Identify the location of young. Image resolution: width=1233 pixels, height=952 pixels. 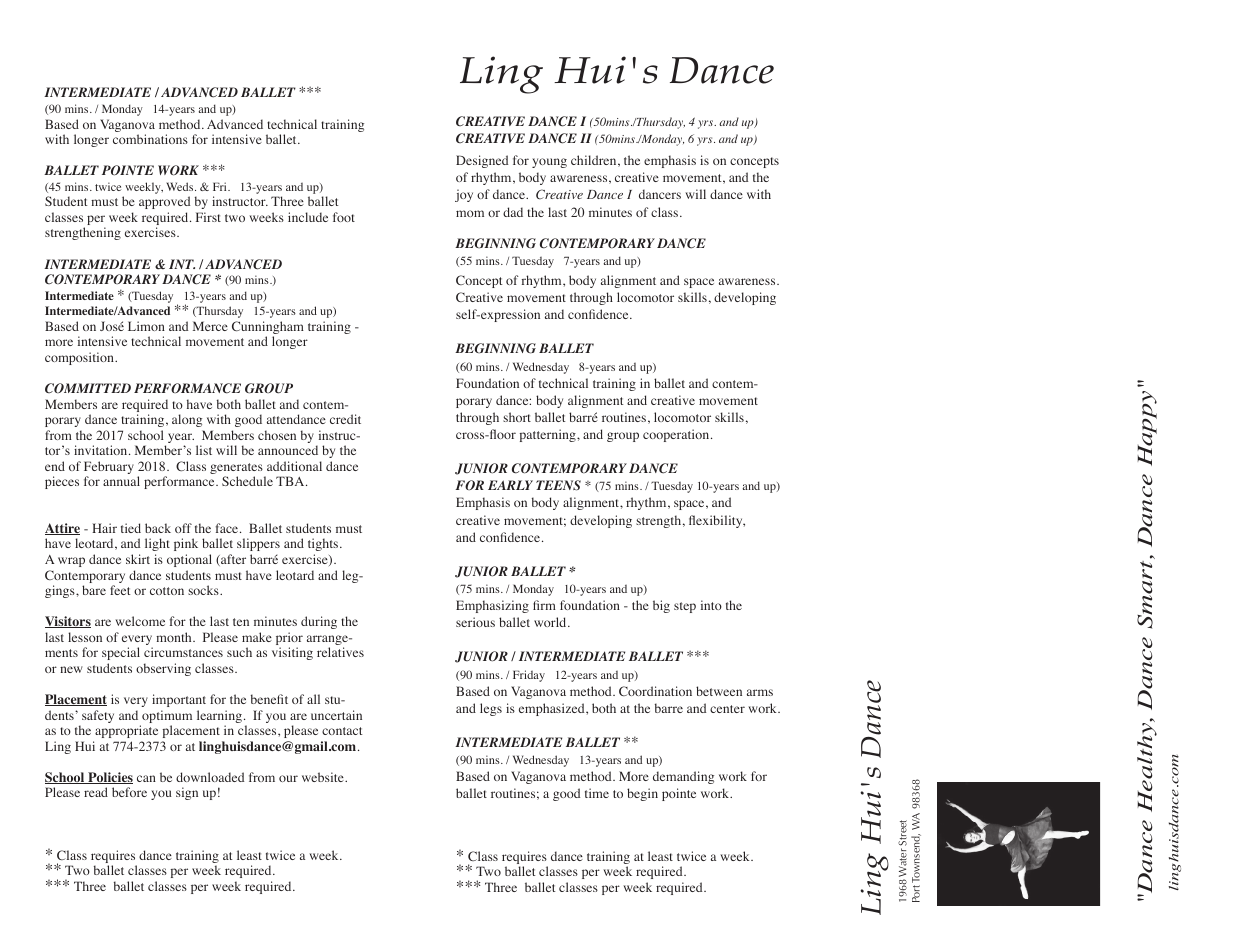
(549, 163).
